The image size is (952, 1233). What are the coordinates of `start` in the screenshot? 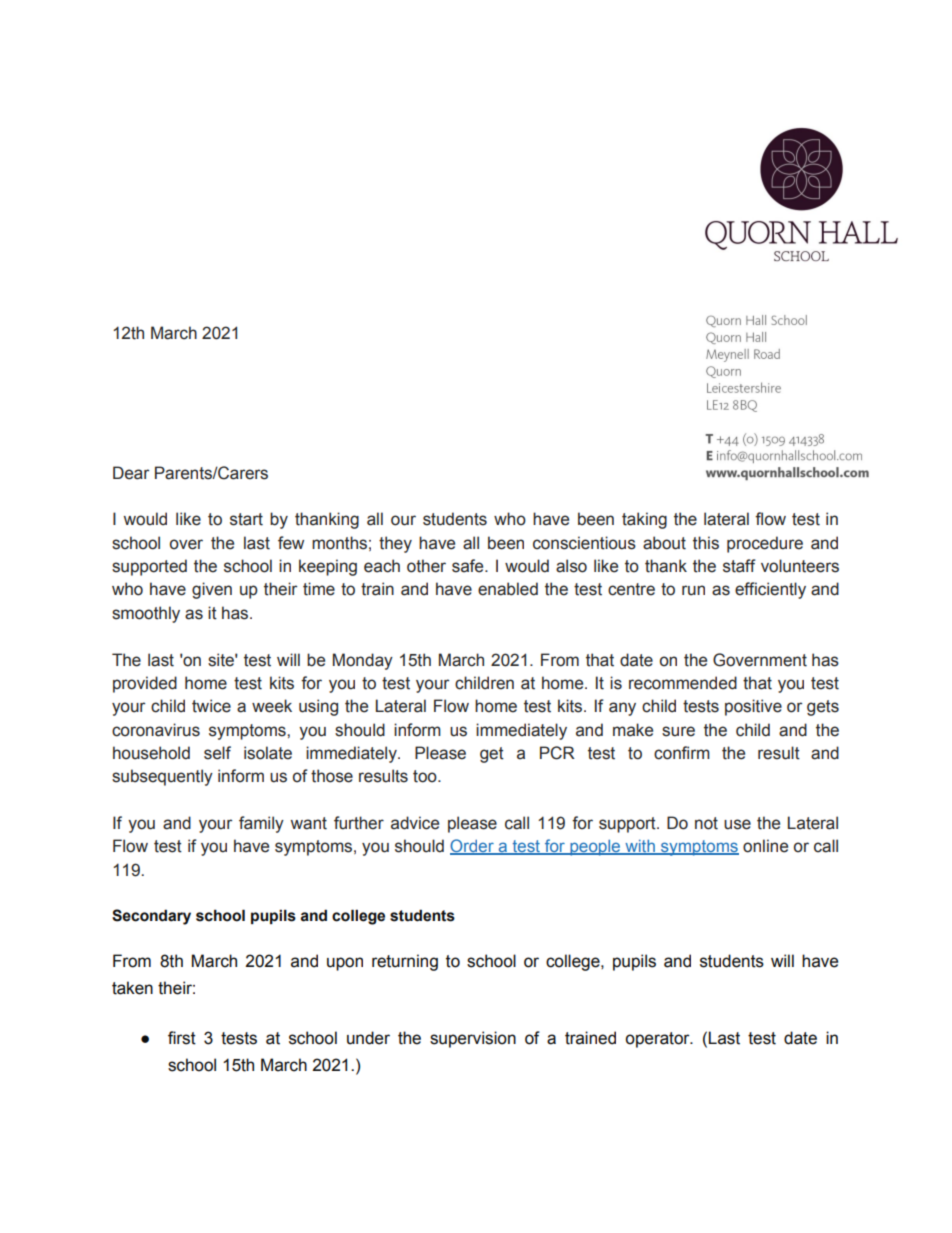 It's located at (246, 519).
